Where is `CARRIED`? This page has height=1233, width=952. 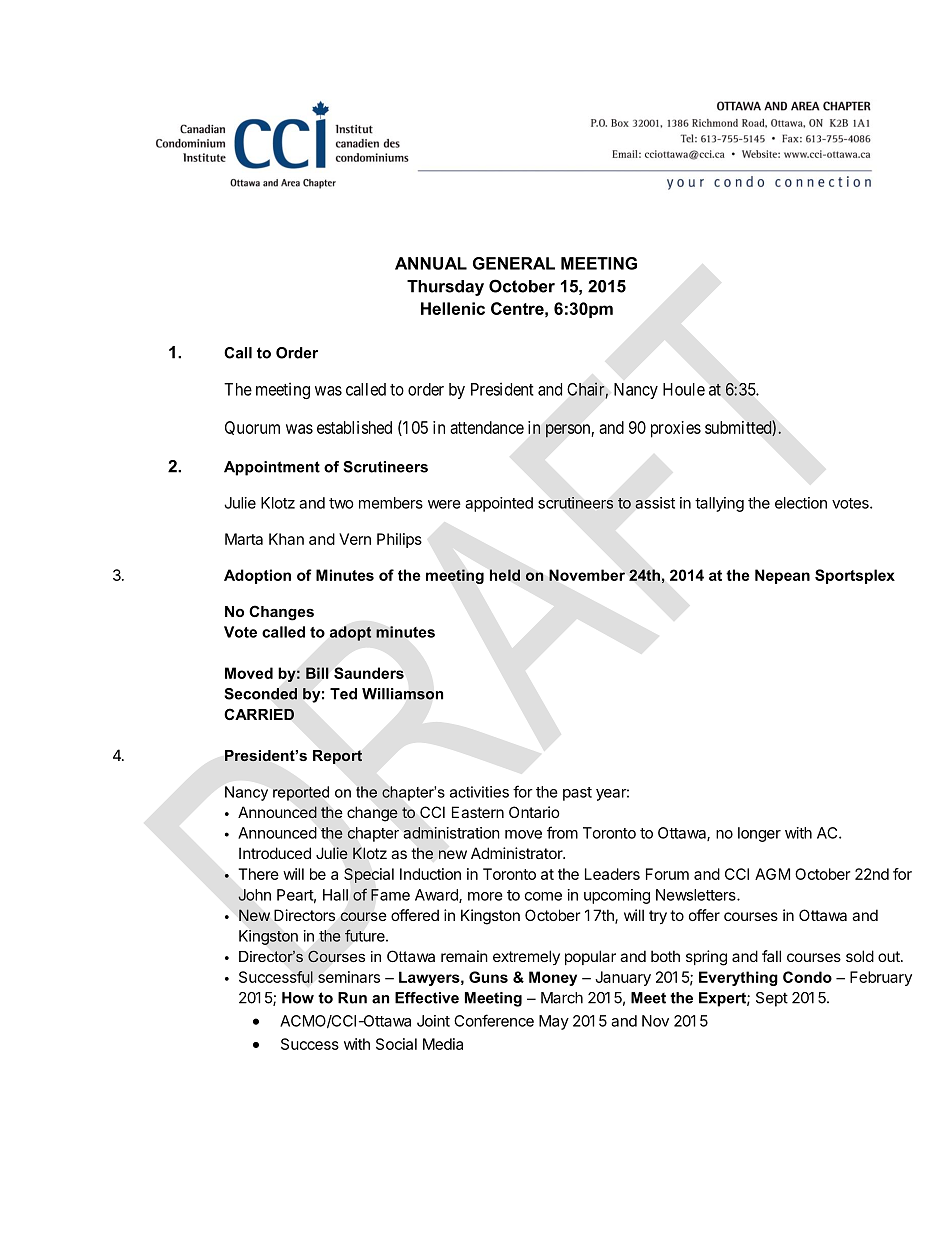
CARRIED is located at coordinates (259, 714).
